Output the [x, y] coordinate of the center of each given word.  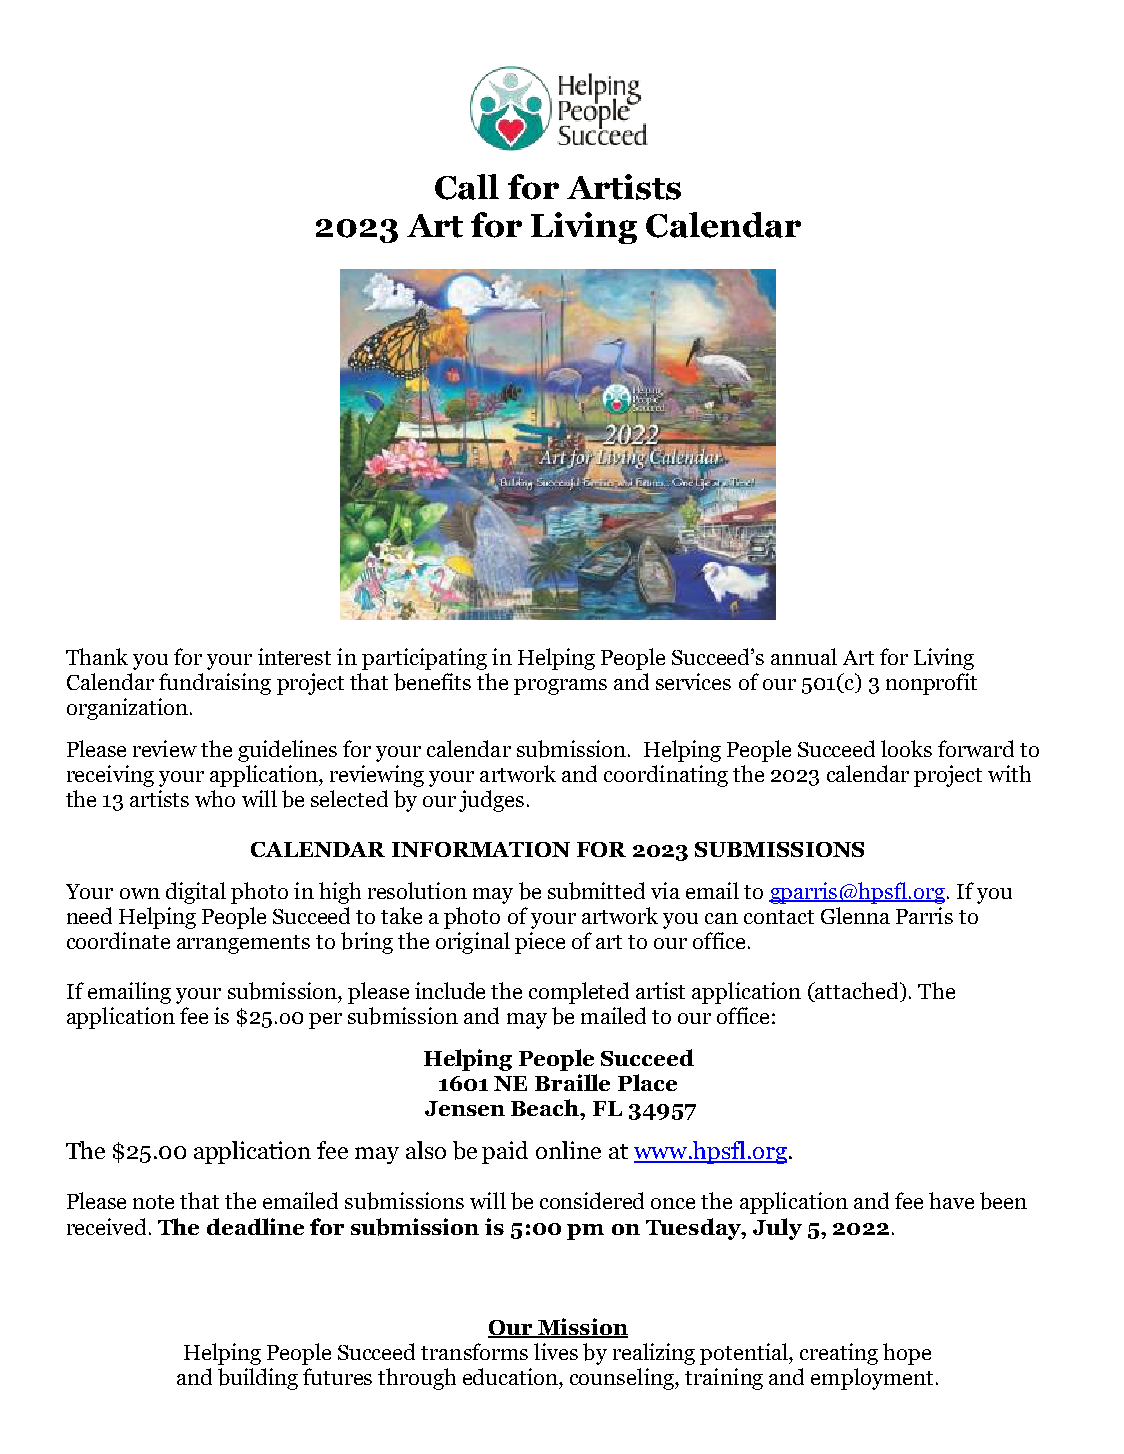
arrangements [243, 944]
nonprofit [931, 684]
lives [556, 1351]
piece [540, 943]
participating [424, 659]
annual [804, 656]
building [258, 1379]
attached [857, 992]
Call [467, 187]
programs [560, 687]
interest [294, 656]
